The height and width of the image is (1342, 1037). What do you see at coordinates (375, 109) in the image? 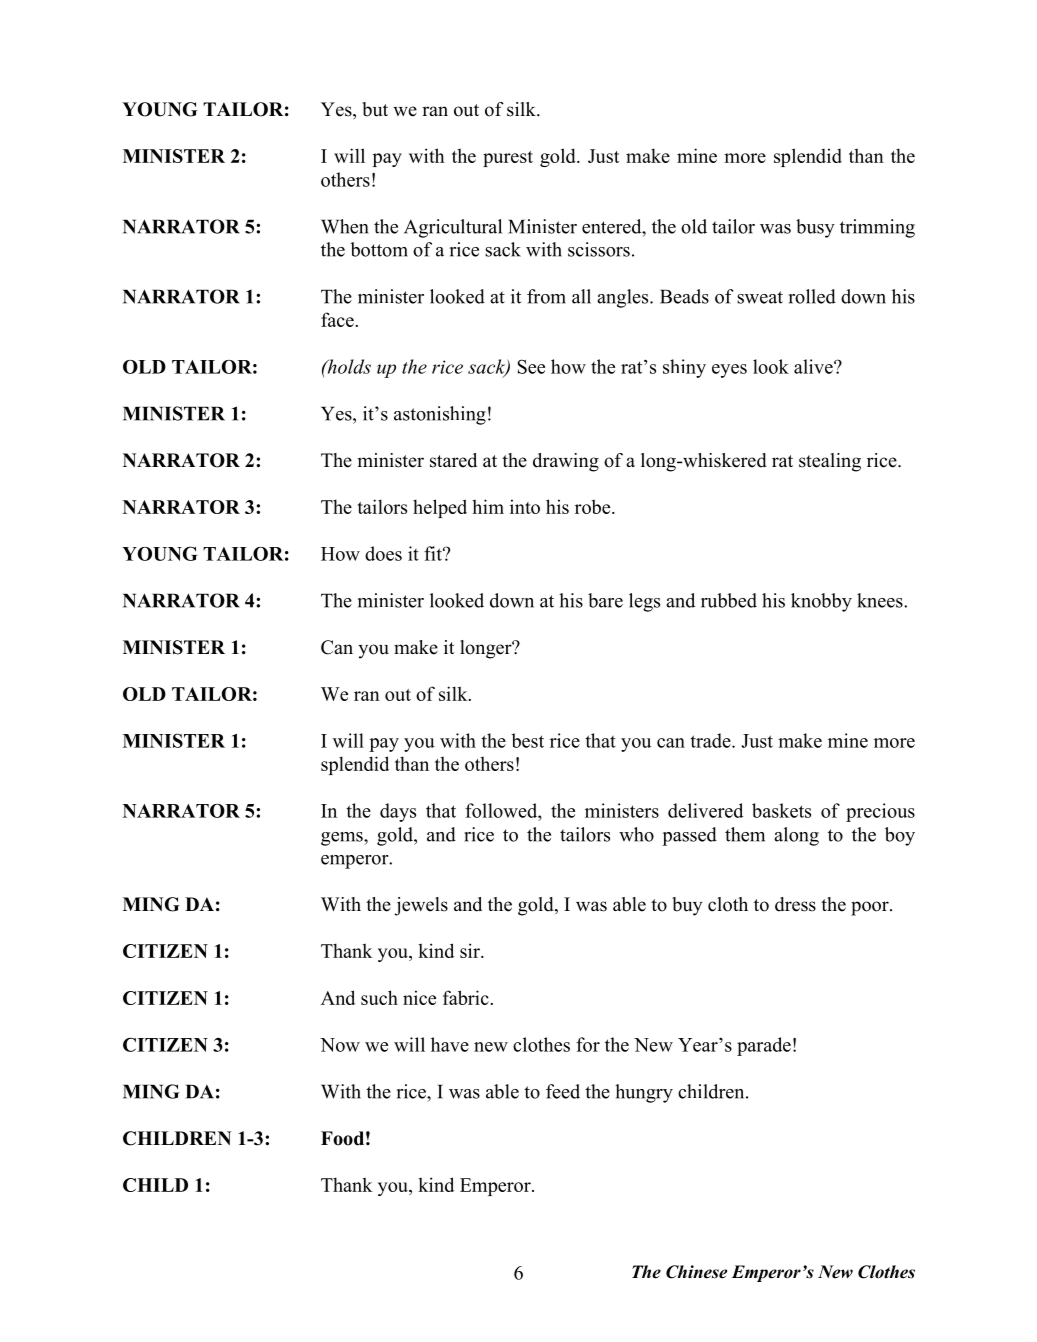
I see `but` at bounding box center [375, 109].
